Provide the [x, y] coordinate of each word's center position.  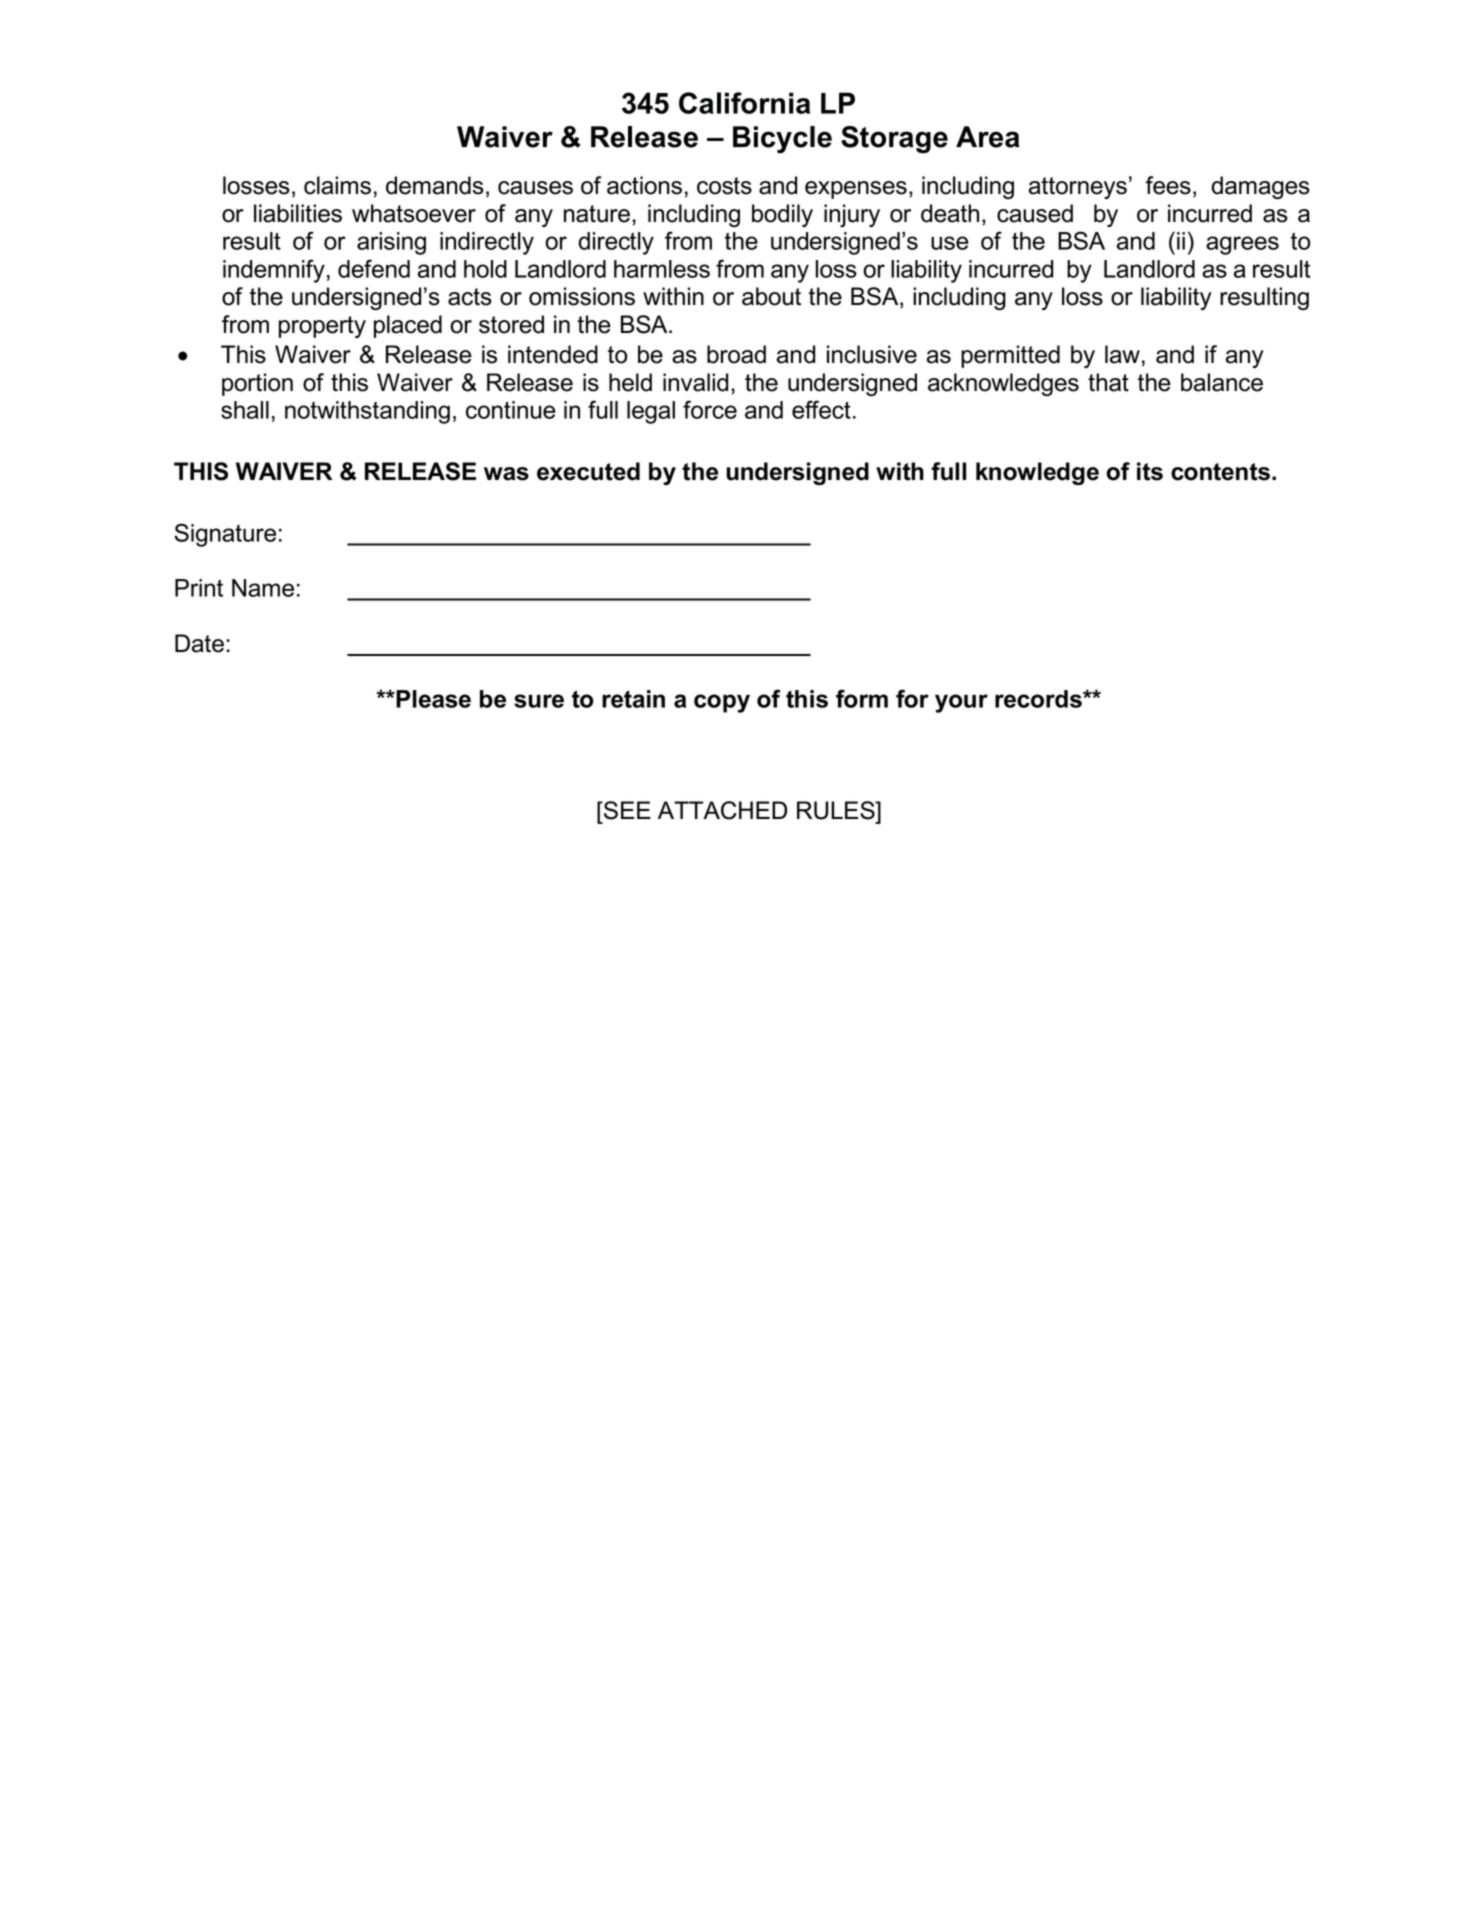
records [1039, 699]
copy [722, 703]
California [744, 103]
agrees [1242, 245]
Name [263, 588]
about [771, 296]
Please [432, 699]
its [1150, 471]
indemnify [274, 271]
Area [988, 137]
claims [337, 185]
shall [245, 410]
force [710, 409]
